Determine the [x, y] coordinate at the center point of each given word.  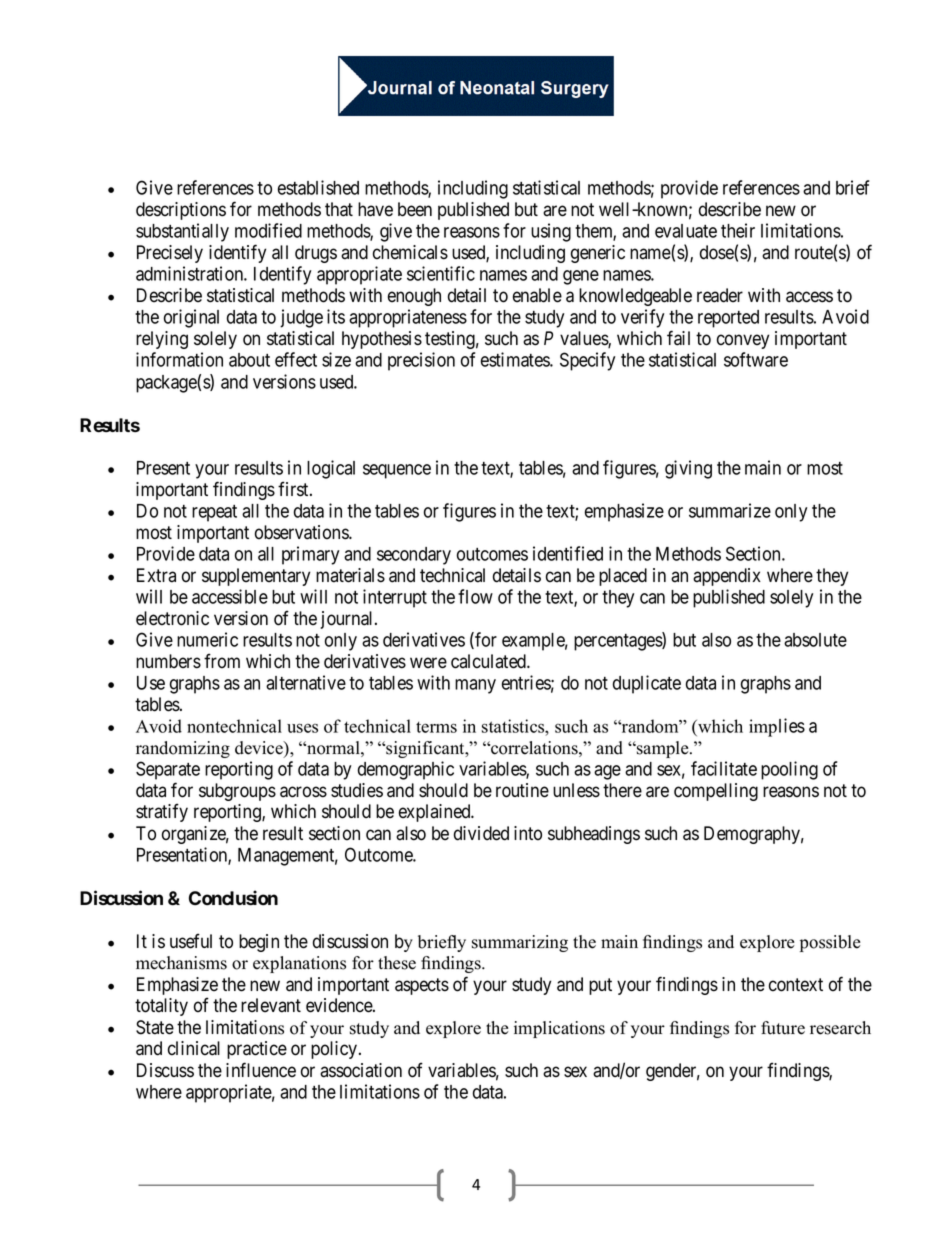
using [551, 232]
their [738, 230]
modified [268, 230]
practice [257, 1050]
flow [475, 596]
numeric [207, 639]
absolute [815, 640]
